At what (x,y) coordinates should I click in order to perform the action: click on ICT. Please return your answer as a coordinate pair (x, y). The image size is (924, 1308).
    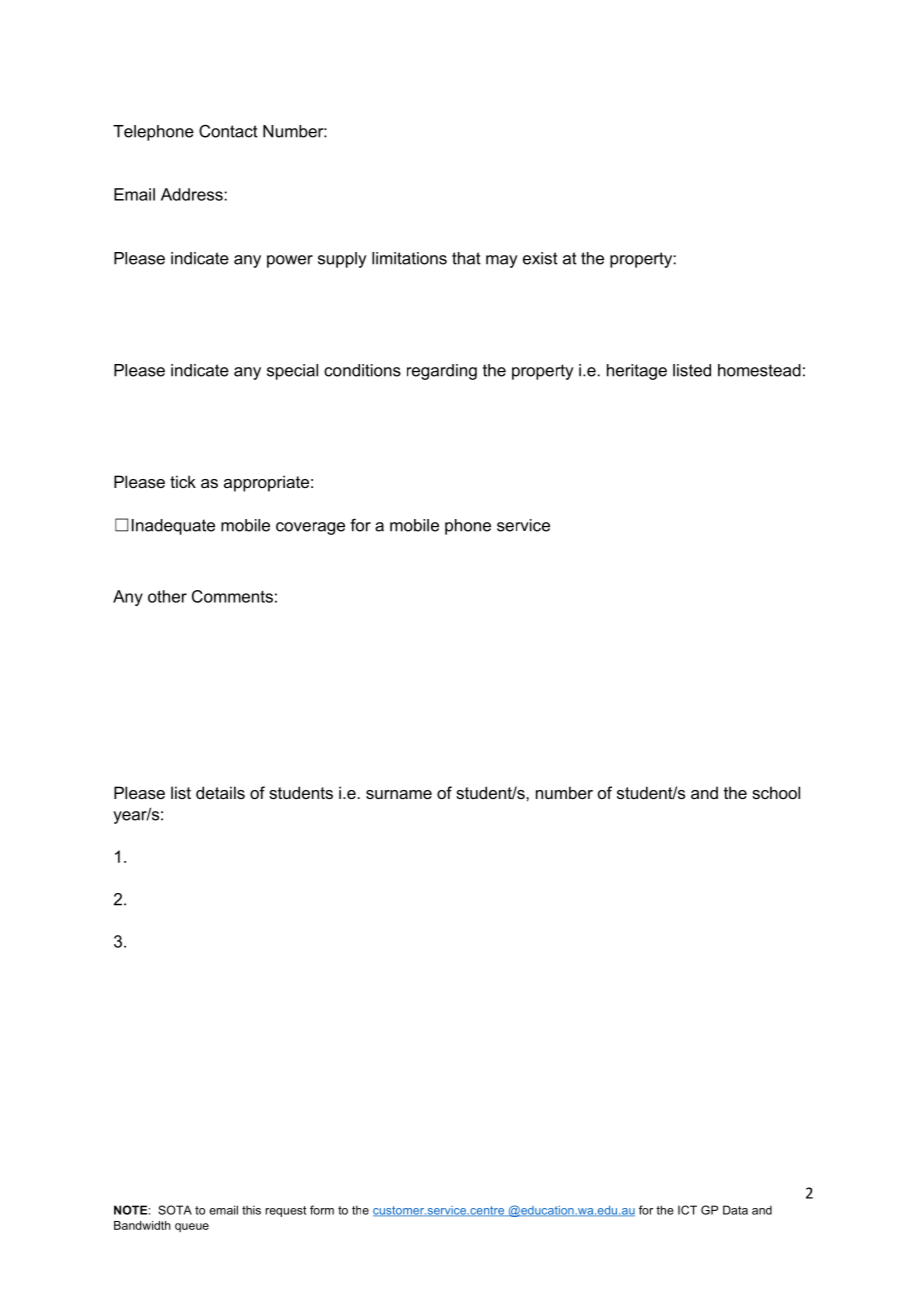
    Looking at the image, I should click on (687, 1210).
